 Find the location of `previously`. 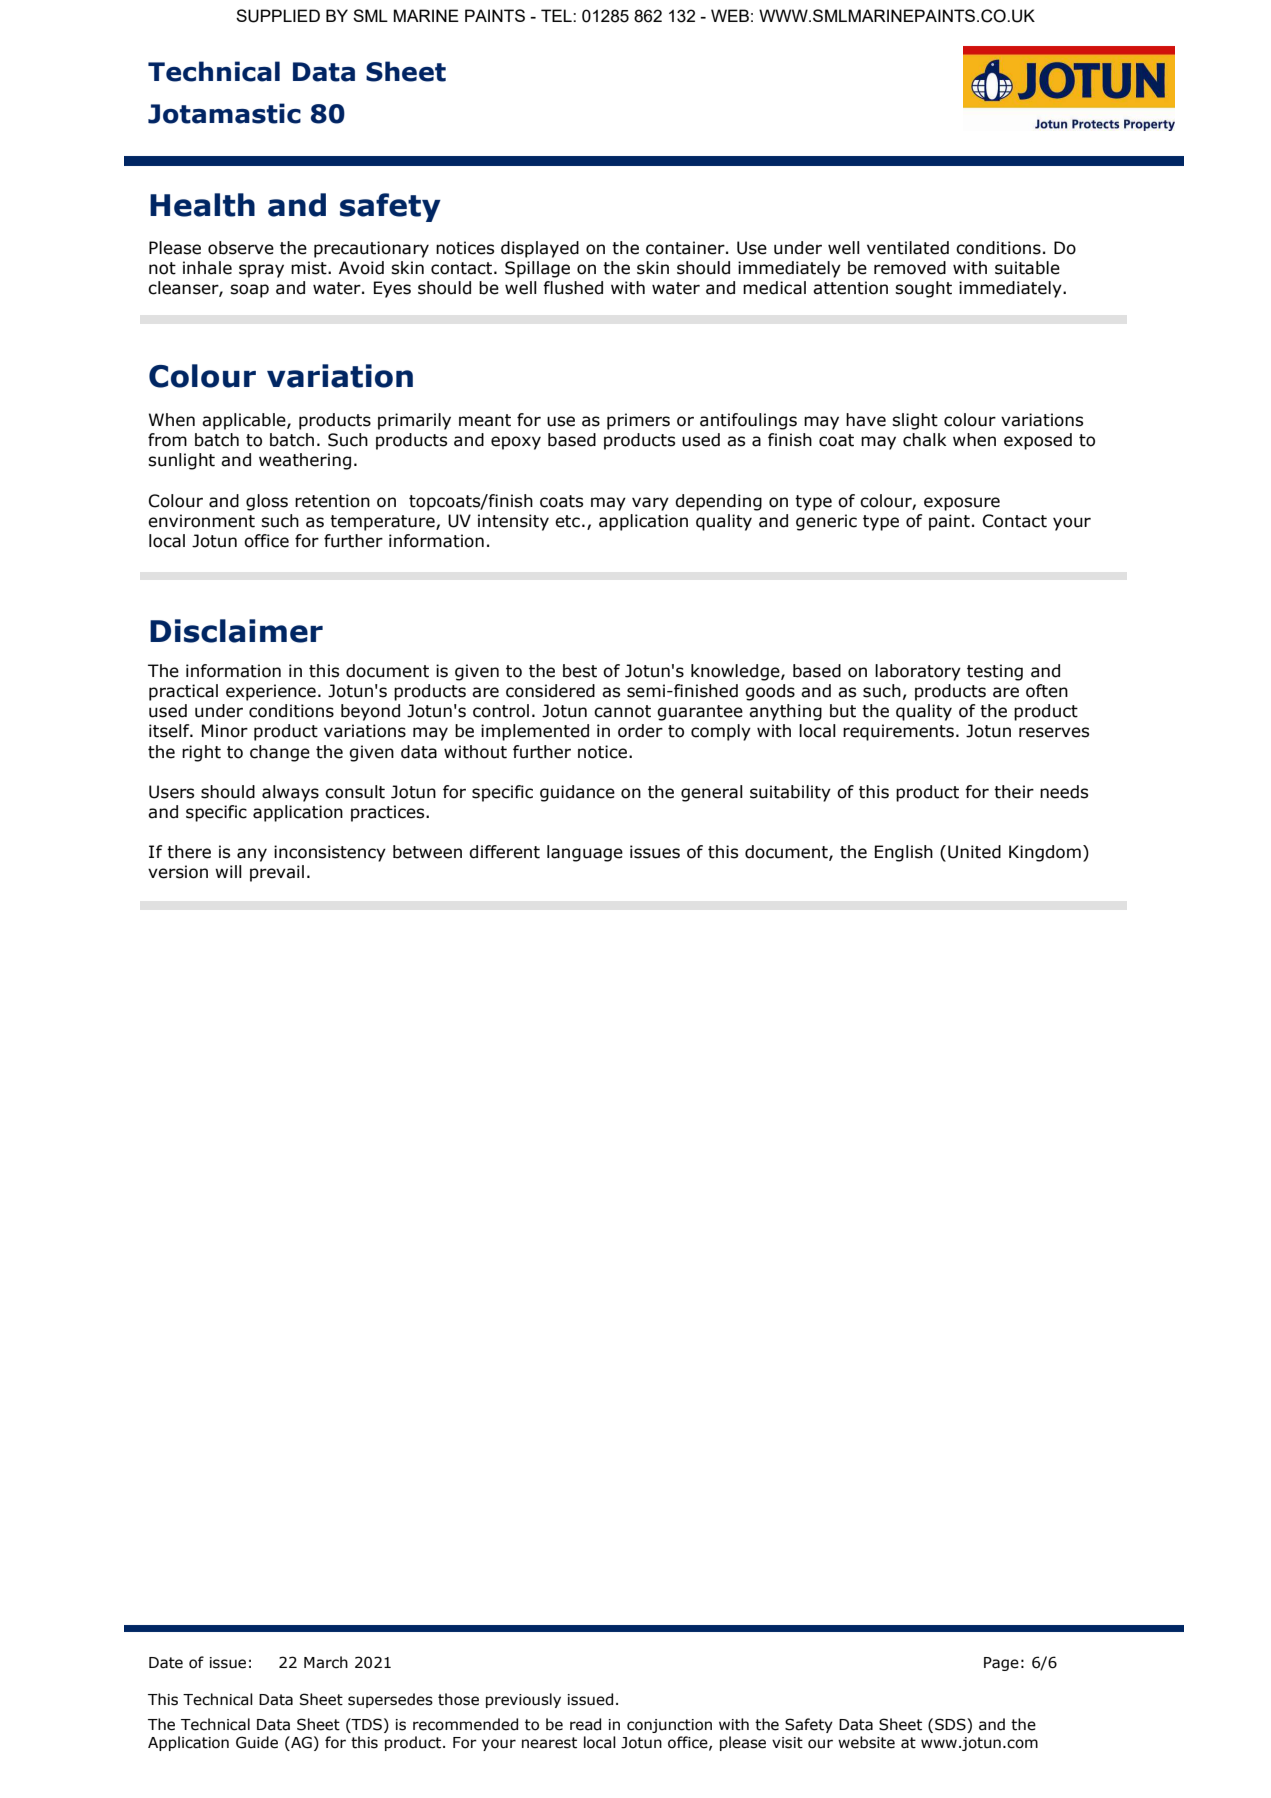

previously is located at coordinates (523, 1700).
